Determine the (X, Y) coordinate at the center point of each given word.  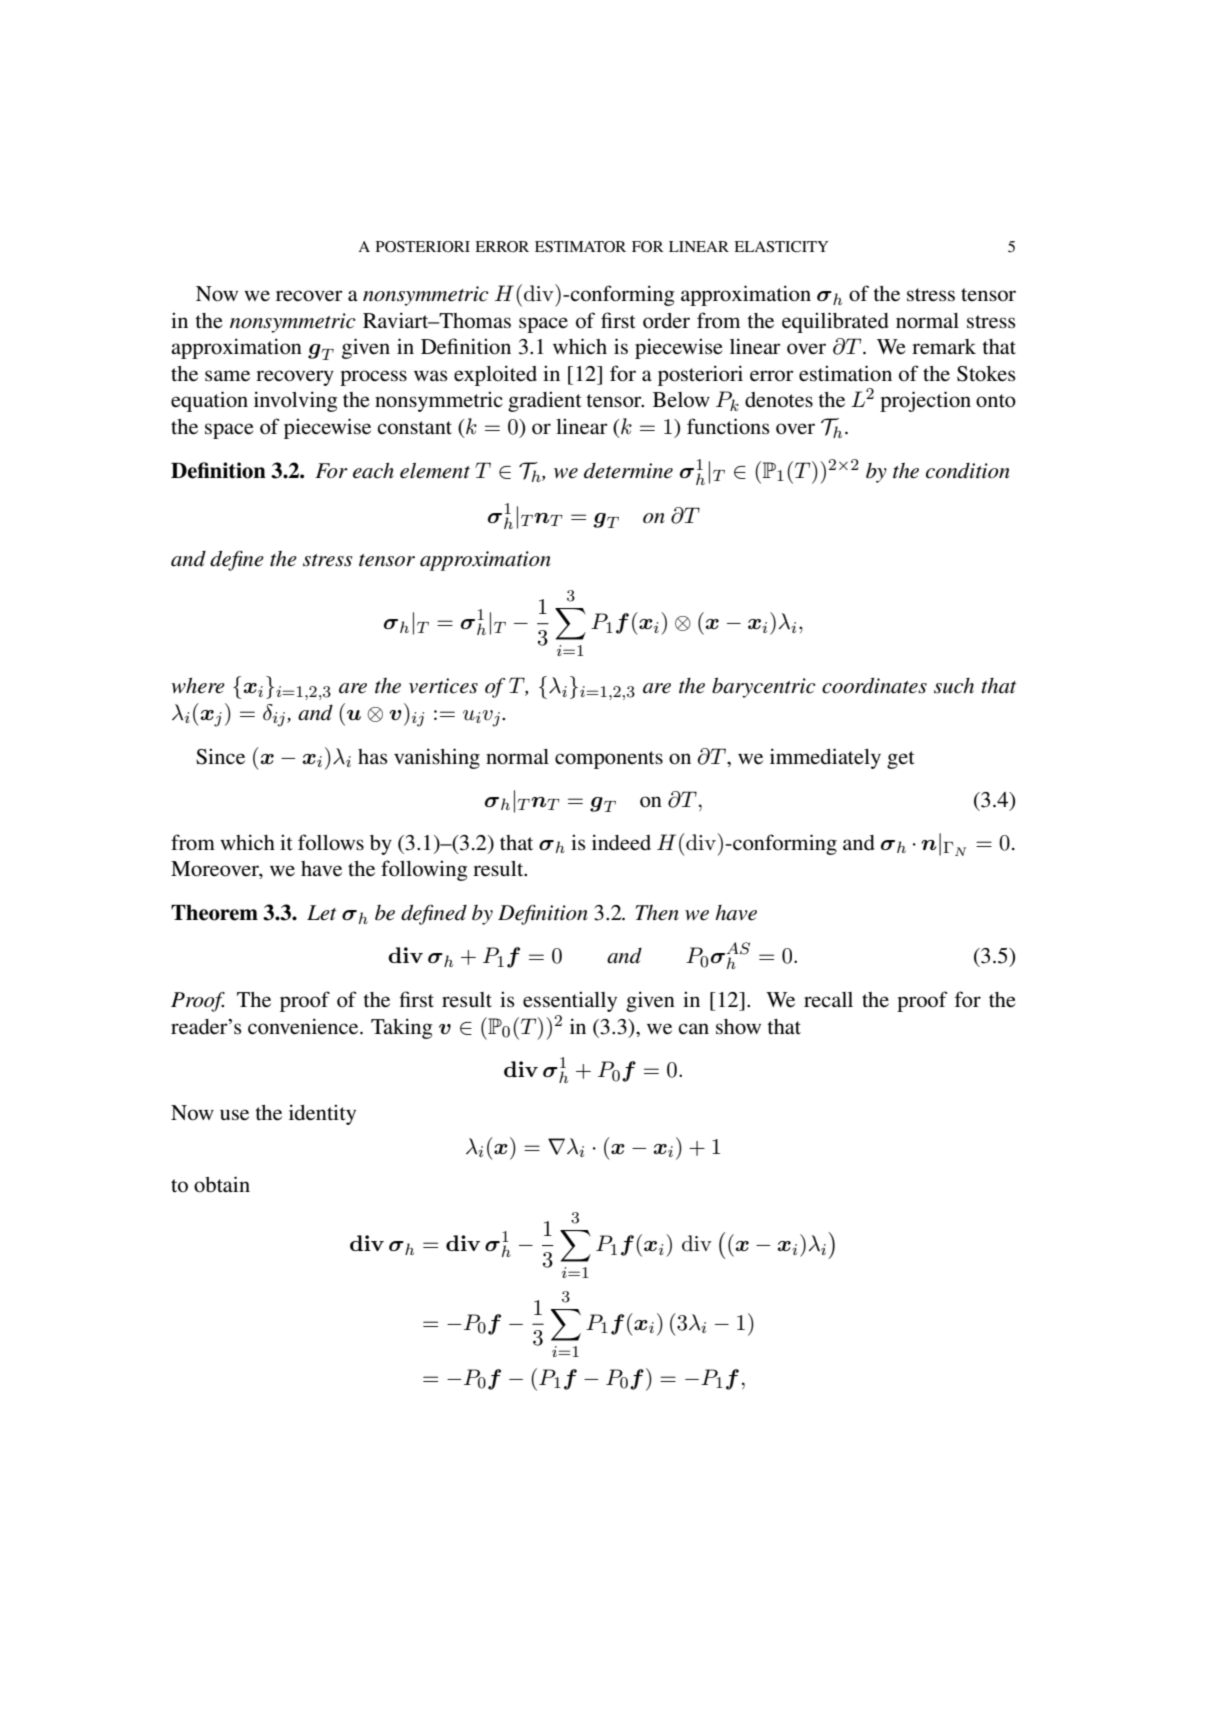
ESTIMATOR (580, 247)
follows (331, 842)
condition (968, 471)
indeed (621, 842)
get (901, 760)
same (227, 376)
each (373, 470)
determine (628, 471)
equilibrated (835, 322)
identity (322, 1114)
